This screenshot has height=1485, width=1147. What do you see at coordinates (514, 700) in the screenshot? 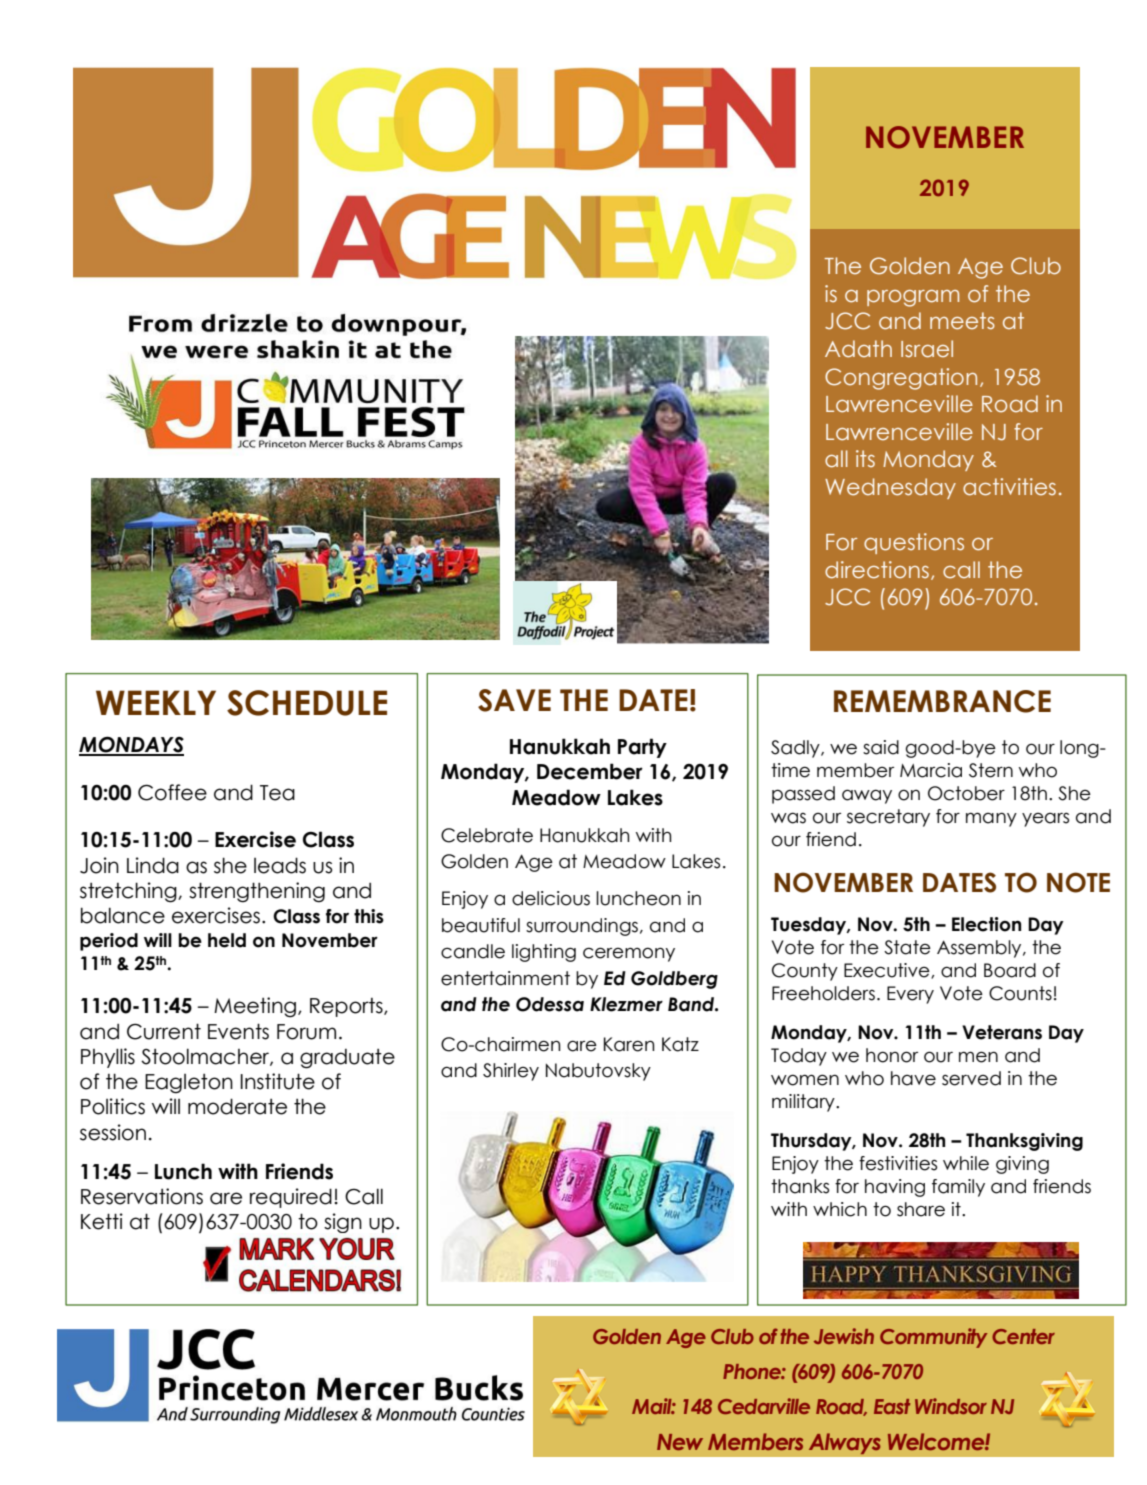
I see `SAVE` at bounding box center [514, 700].
